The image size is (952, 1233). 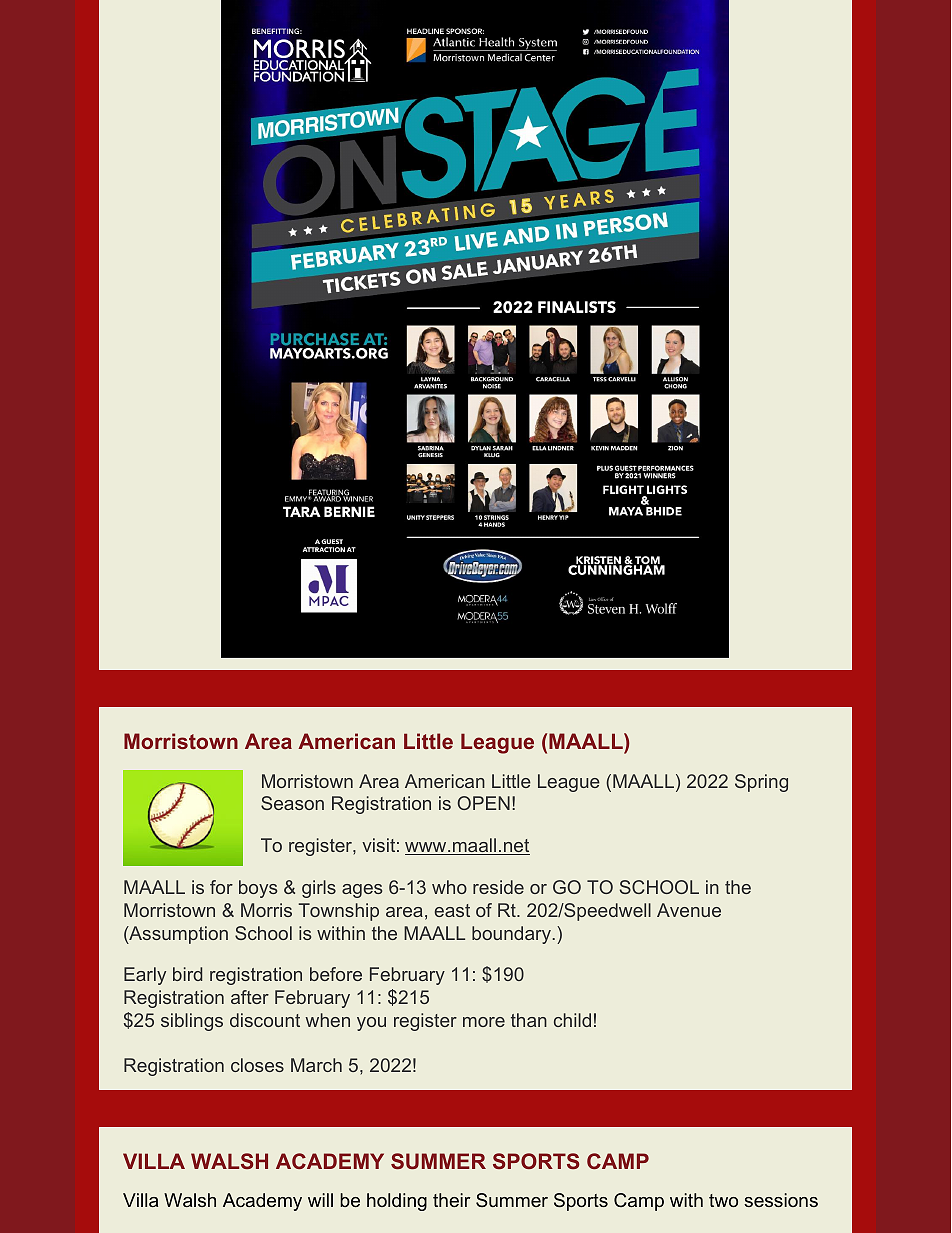 I want to click on child, so click(x=572, y=1020).
